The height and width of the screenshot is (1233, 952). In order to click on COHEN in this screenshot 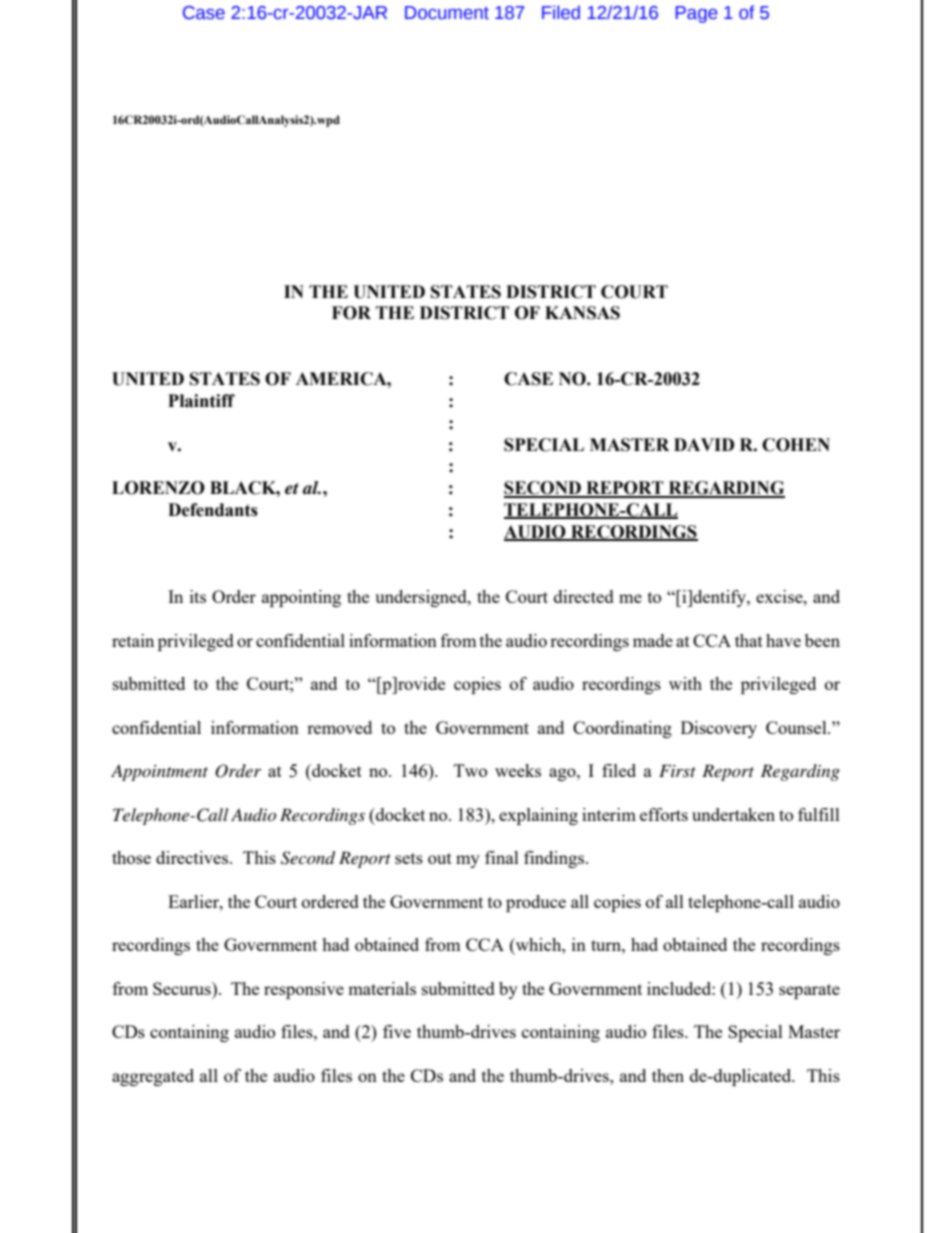, I will do `click(796, 445)`.
